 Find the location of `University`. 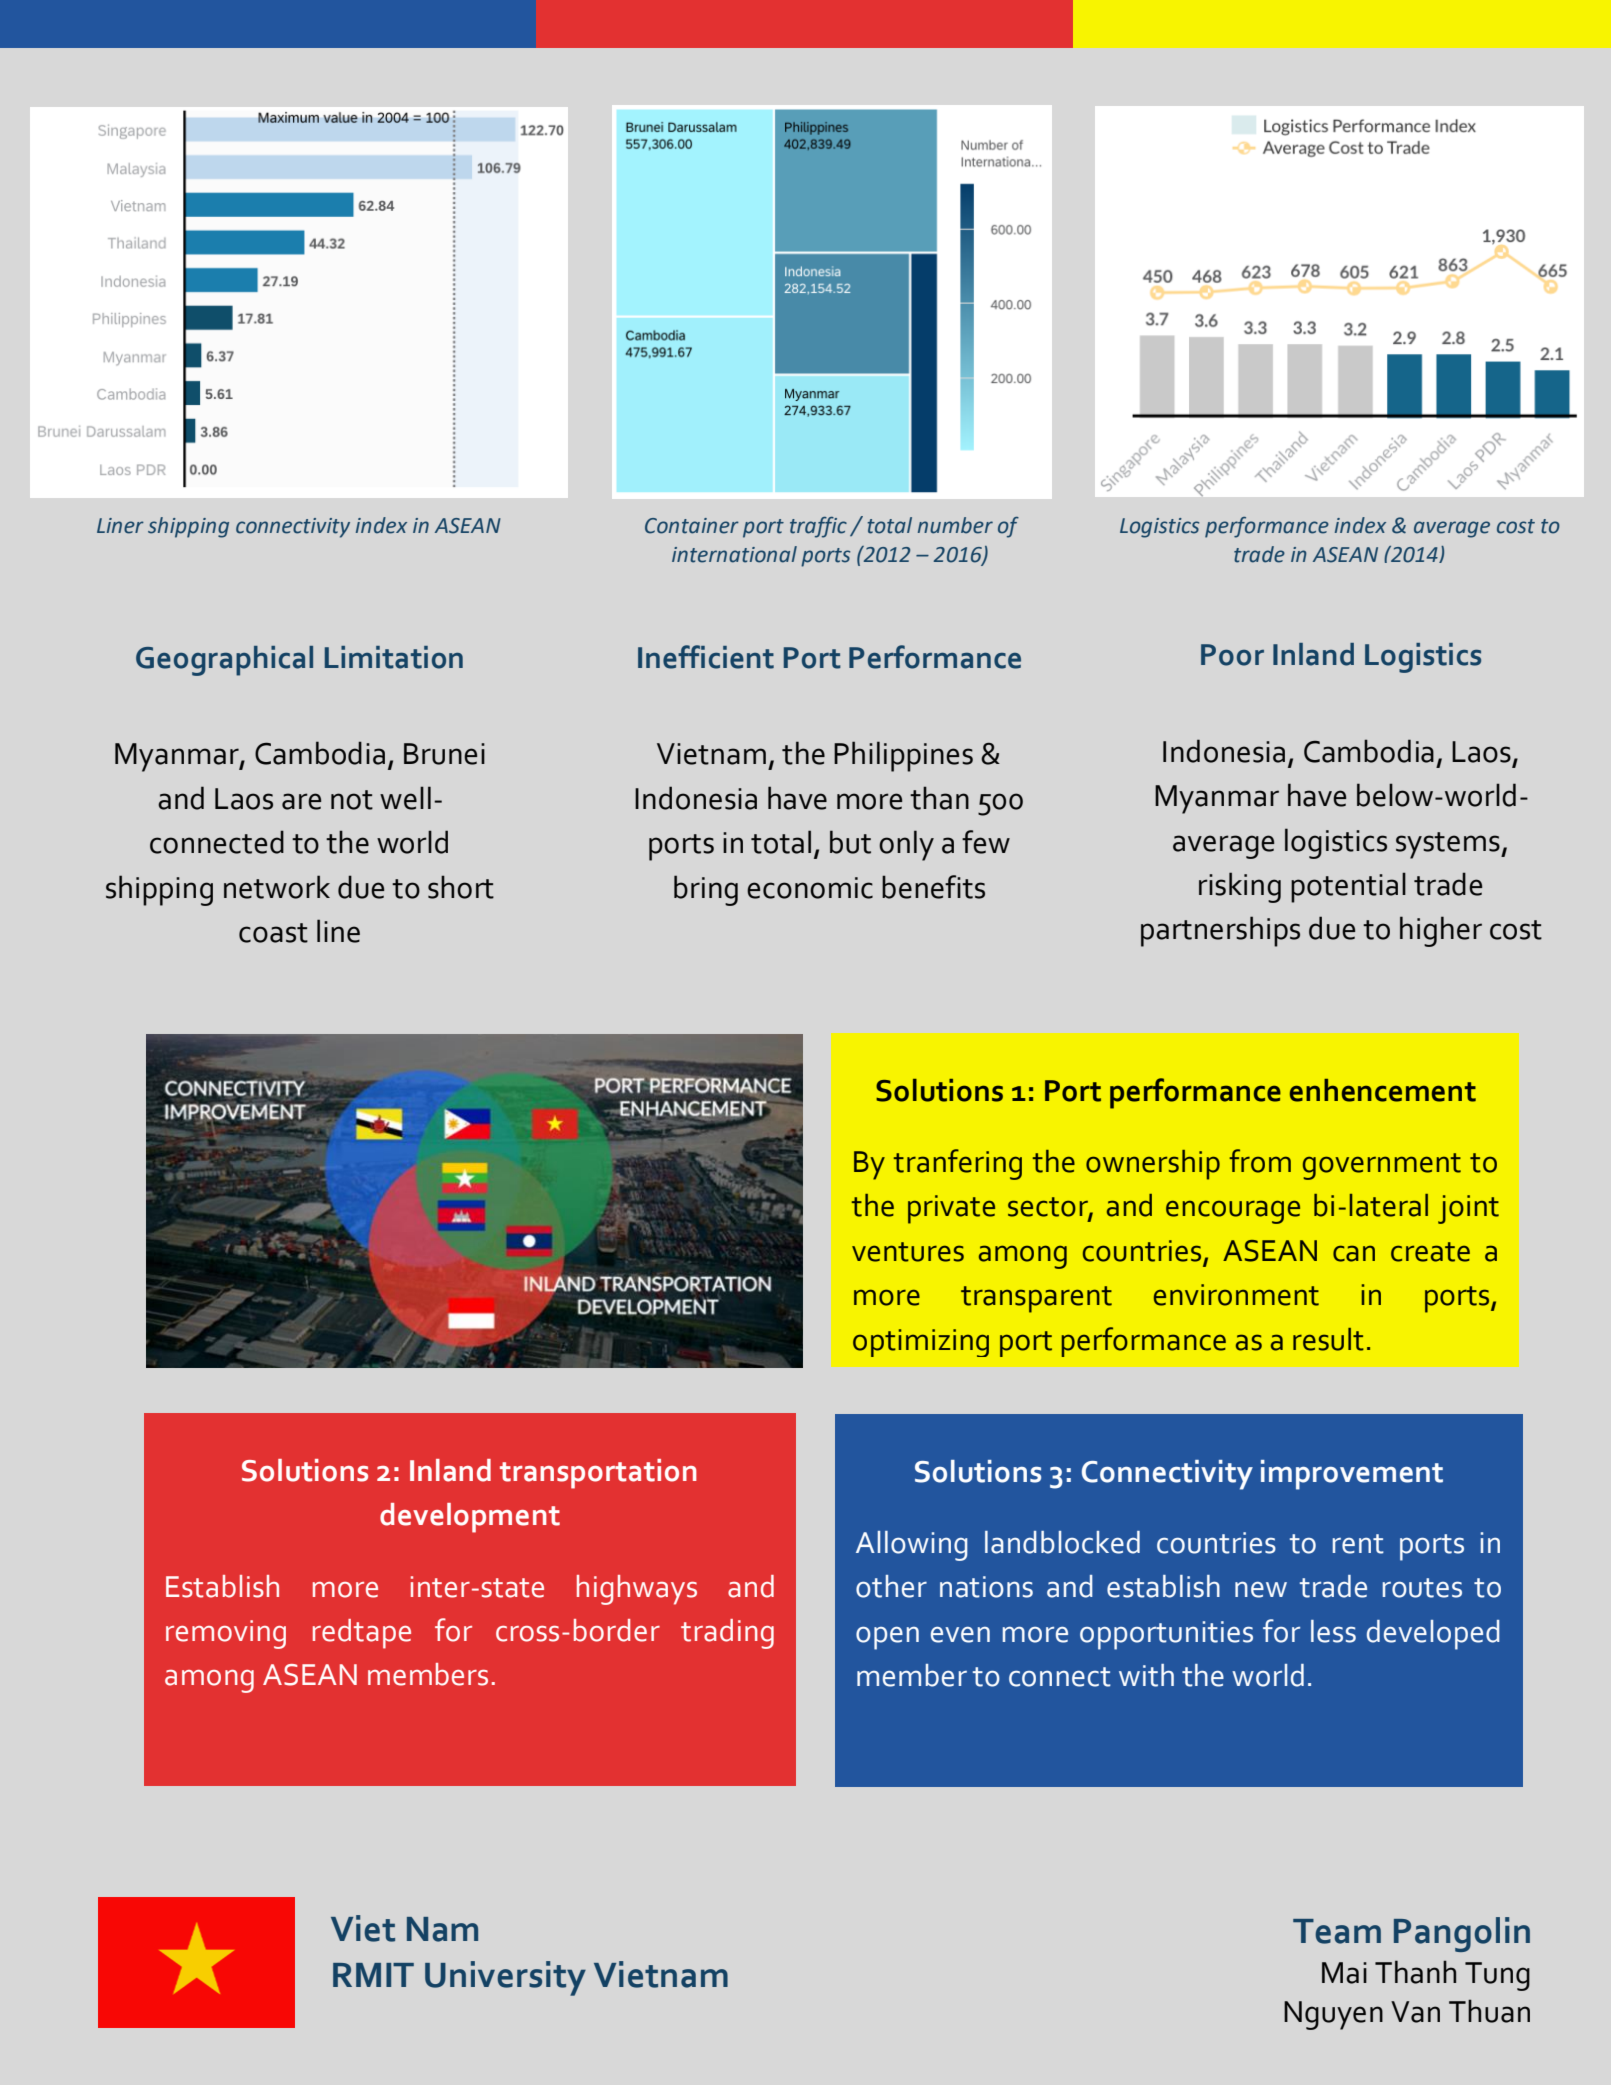

University is located at coordinates (505, 1978).
